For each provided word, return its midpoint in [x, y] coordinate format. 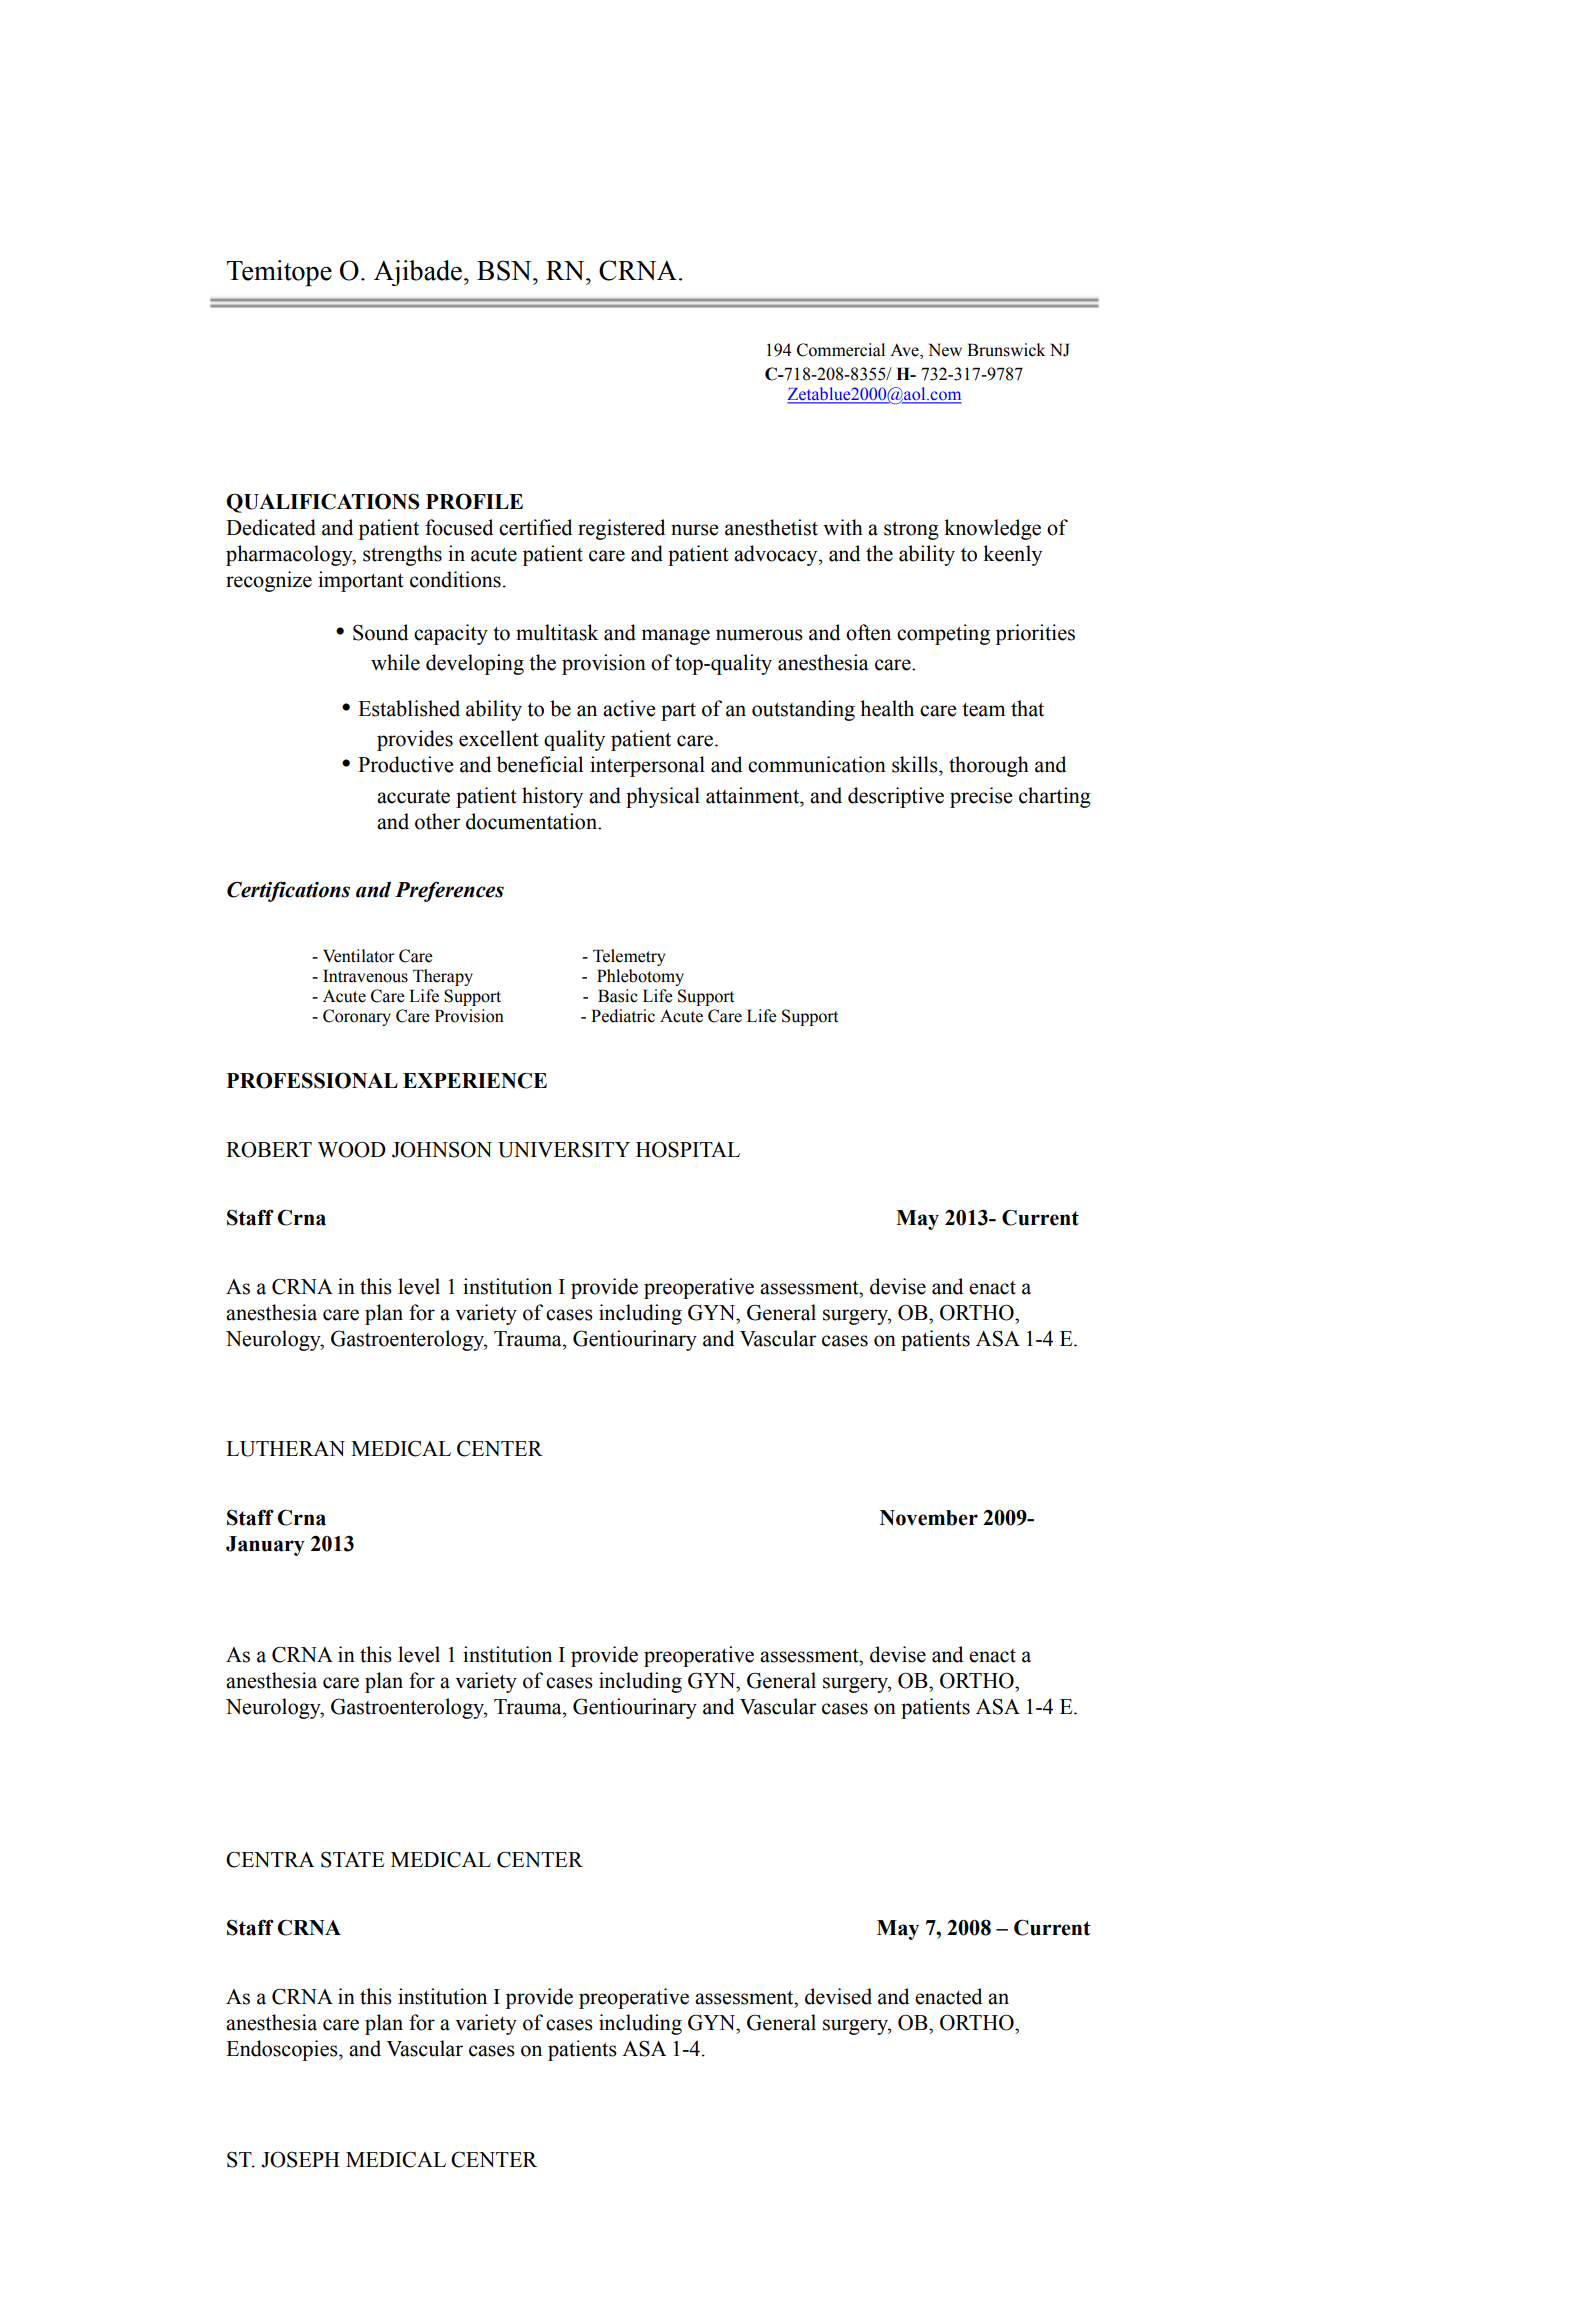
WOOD [352, 1149]
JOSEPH [300, 2159]
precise [981, 797]
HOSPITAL [688, 1149]
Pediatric [623, 1016]
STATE [353, 1859]
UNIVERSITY [564, 1149]
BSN [505, 270]
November [929, 1518]
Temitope [279, 273]
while [395, 662]
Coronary [357, 1017]
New [945, 350]
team [983, 709]
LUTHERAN [285, 1449]
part [678, 712]
